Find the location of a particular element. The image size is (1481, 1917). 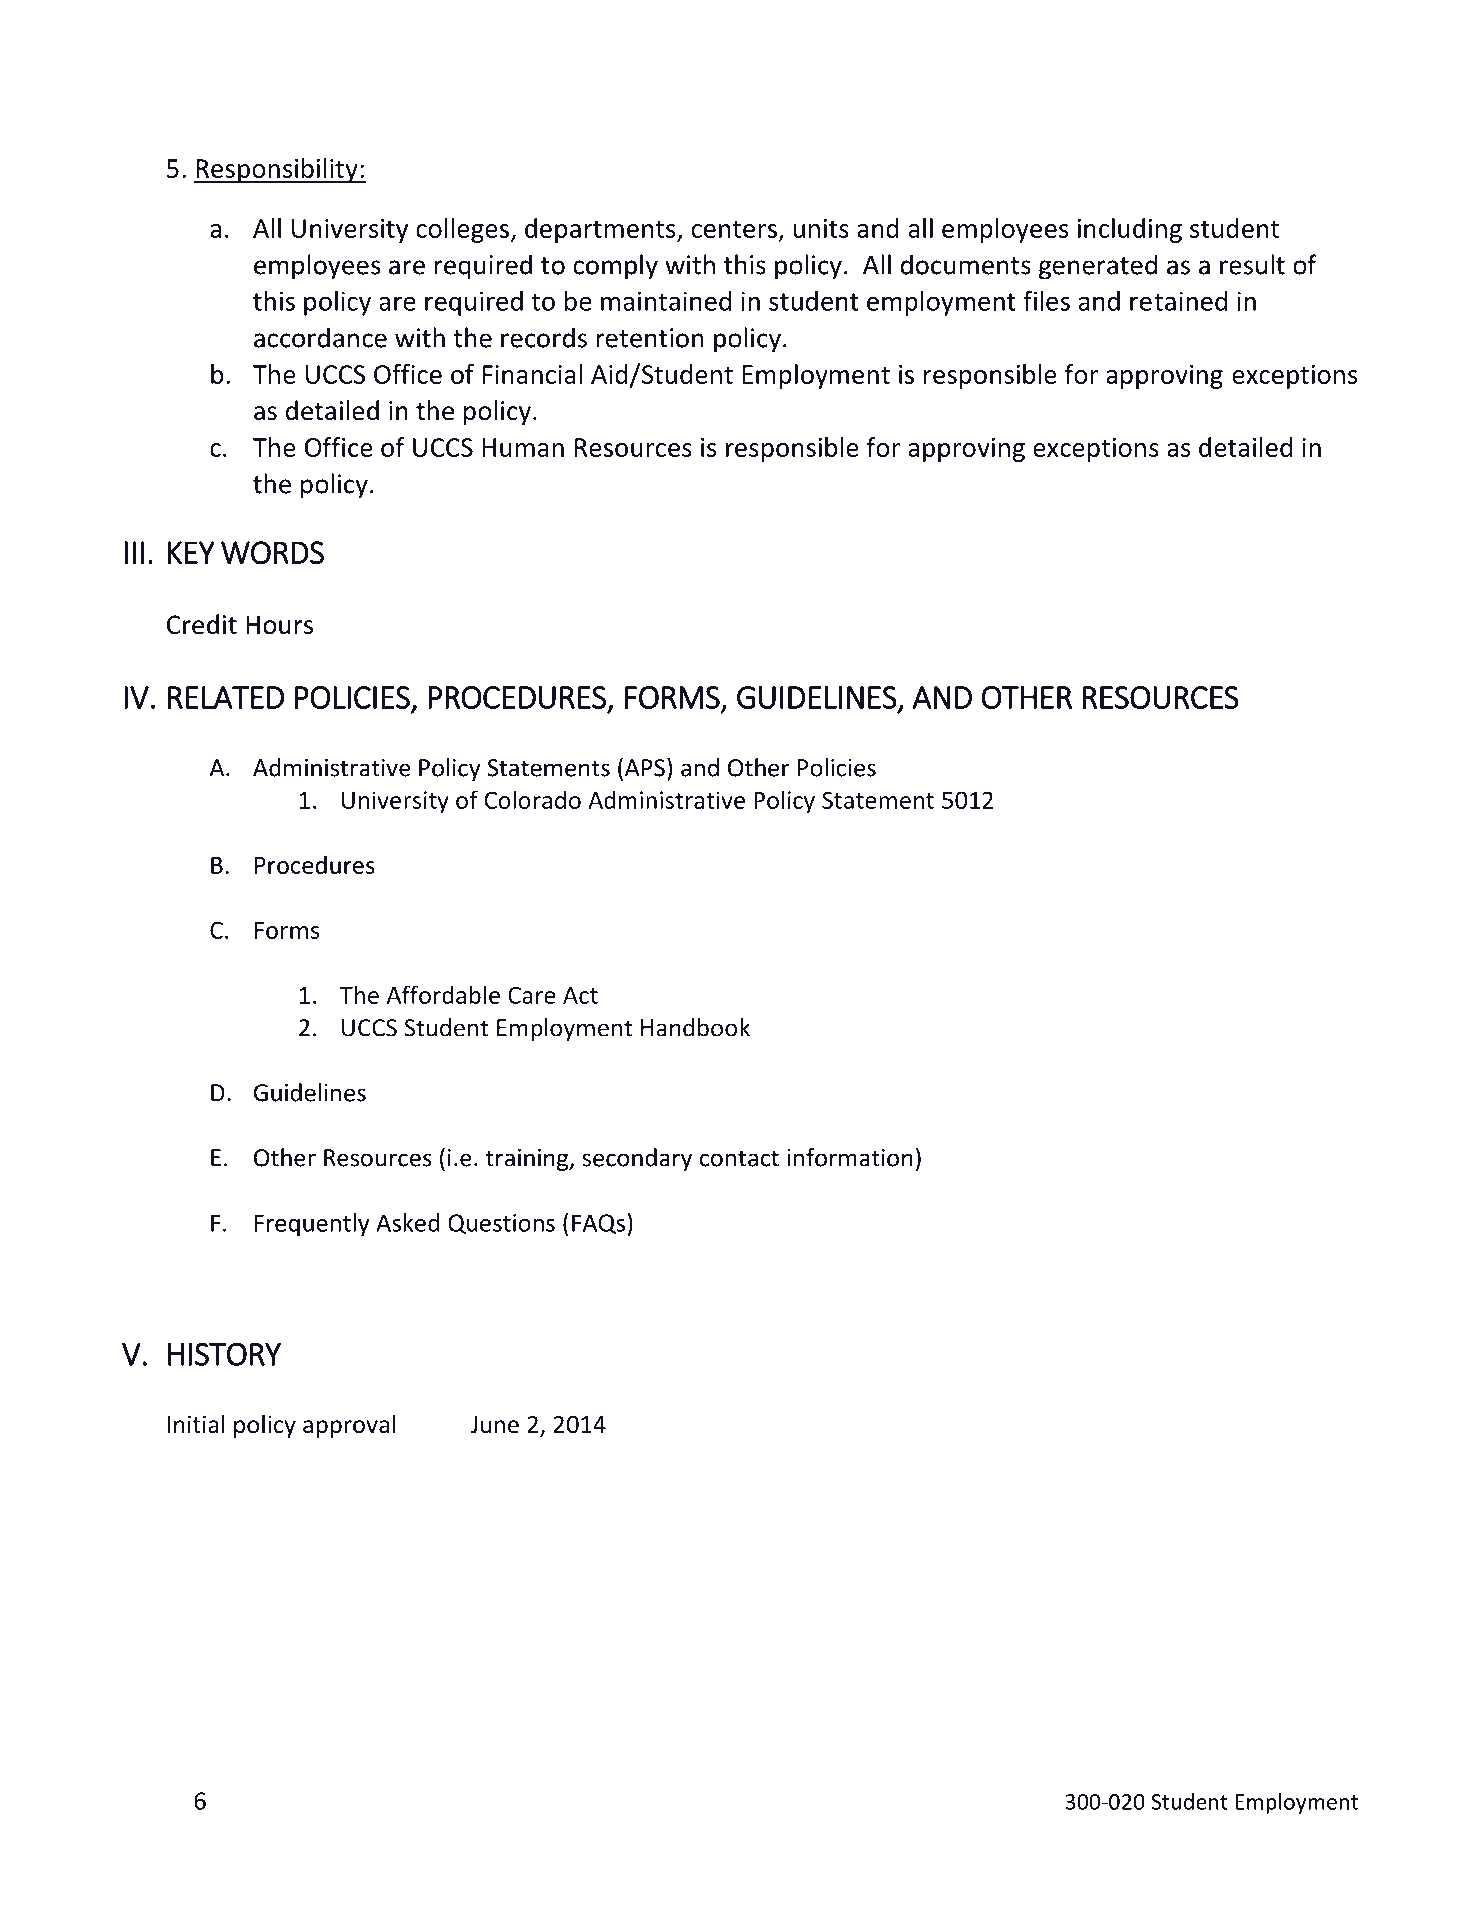

APS is located at coordinates (645, 768).
